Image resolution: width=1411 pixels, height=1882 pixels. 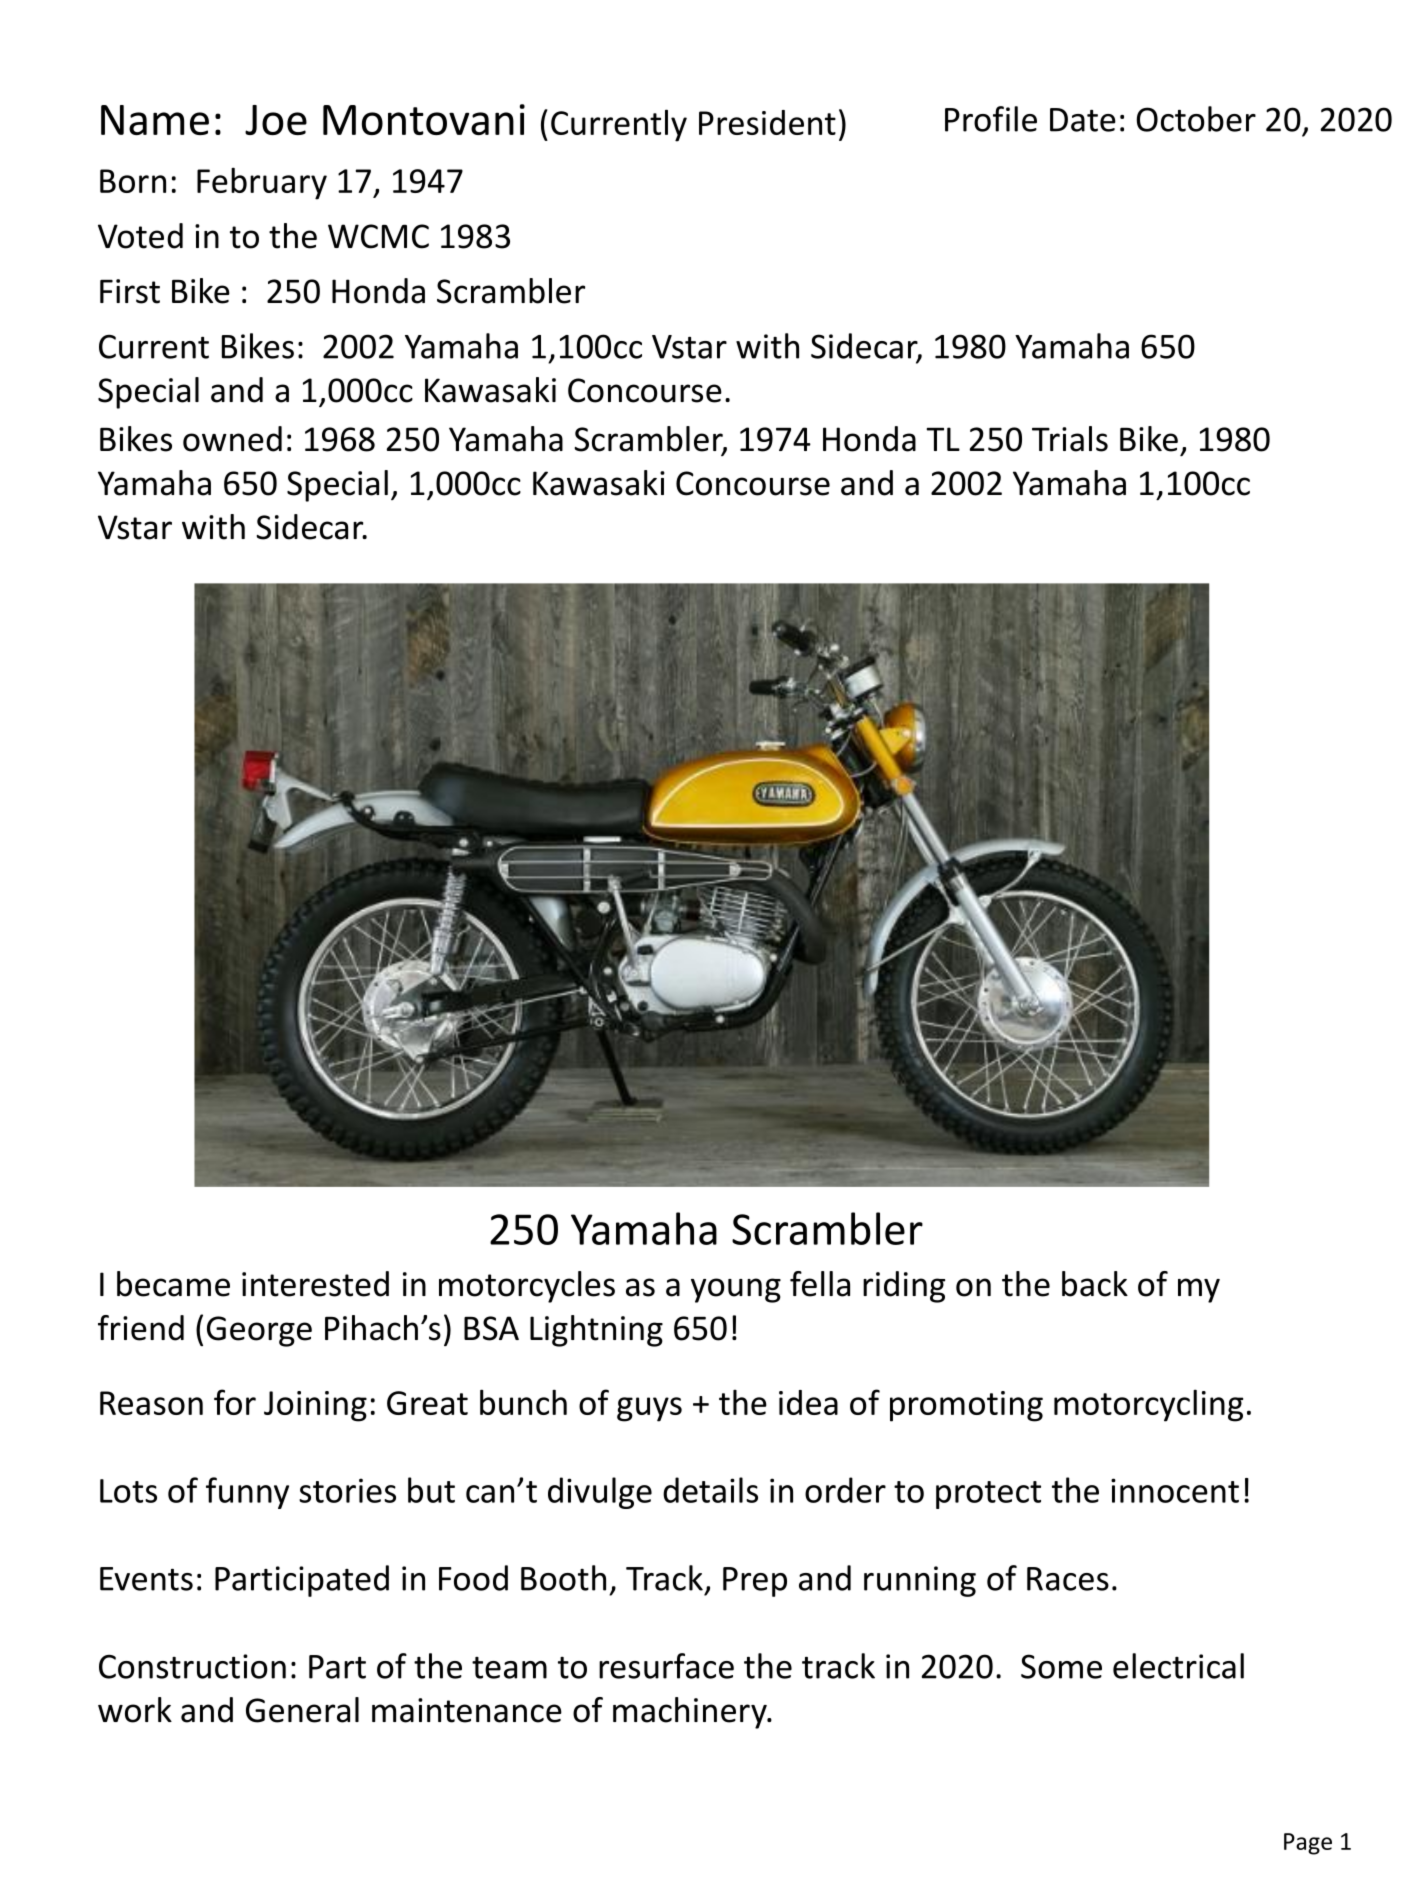 I want to click on back, so click(x=1095, y=1284).
